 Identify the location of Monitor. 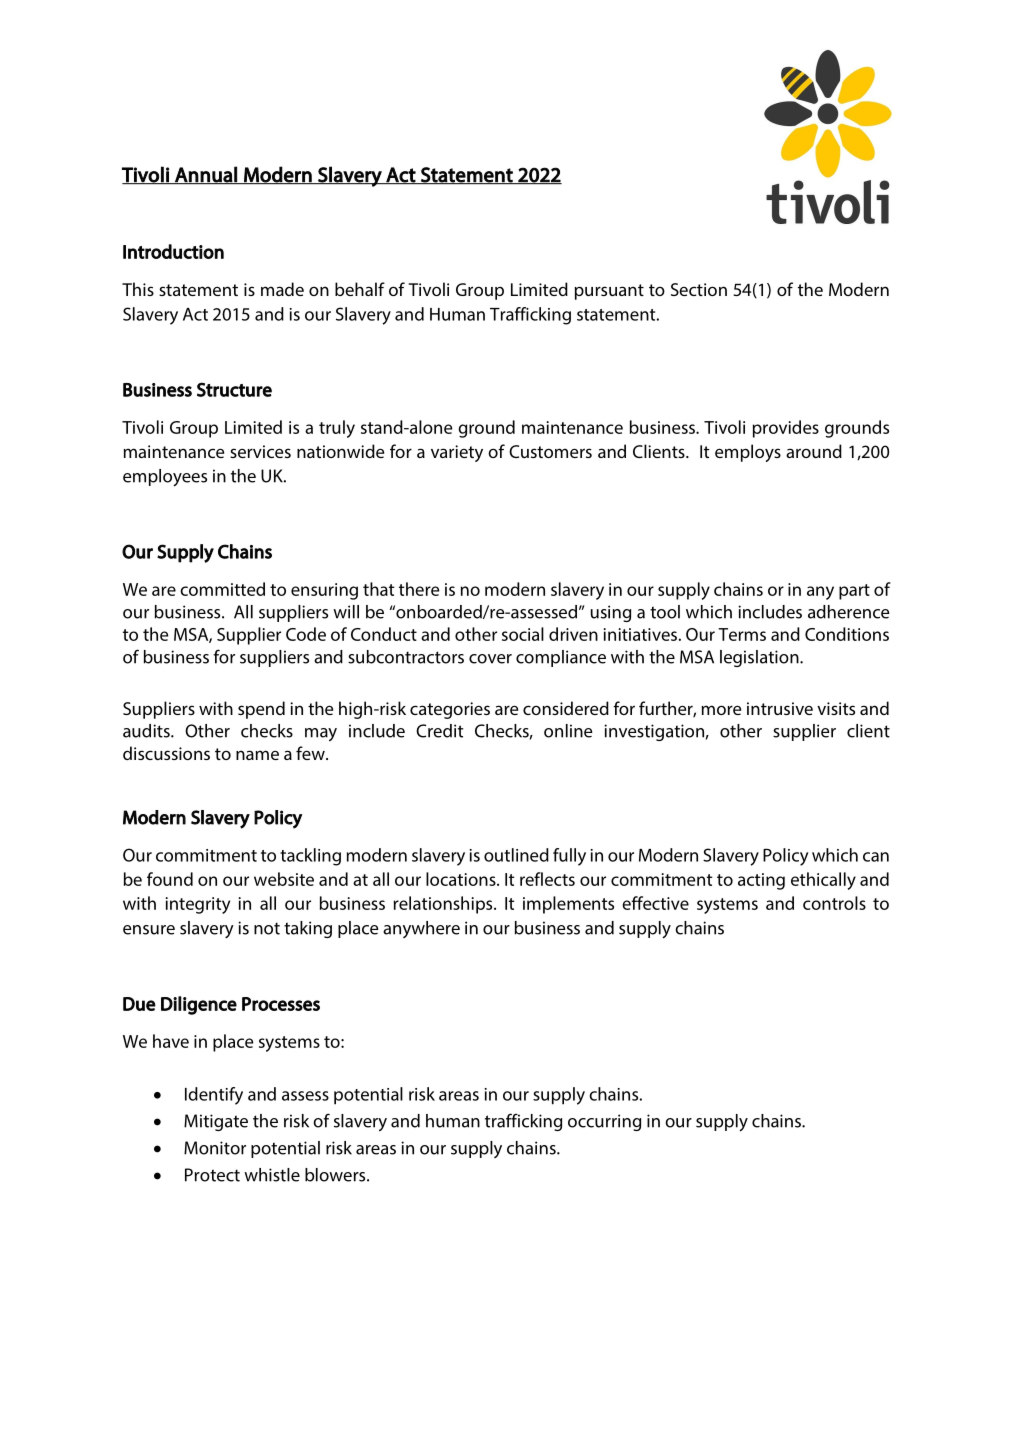
(215, 1148).
